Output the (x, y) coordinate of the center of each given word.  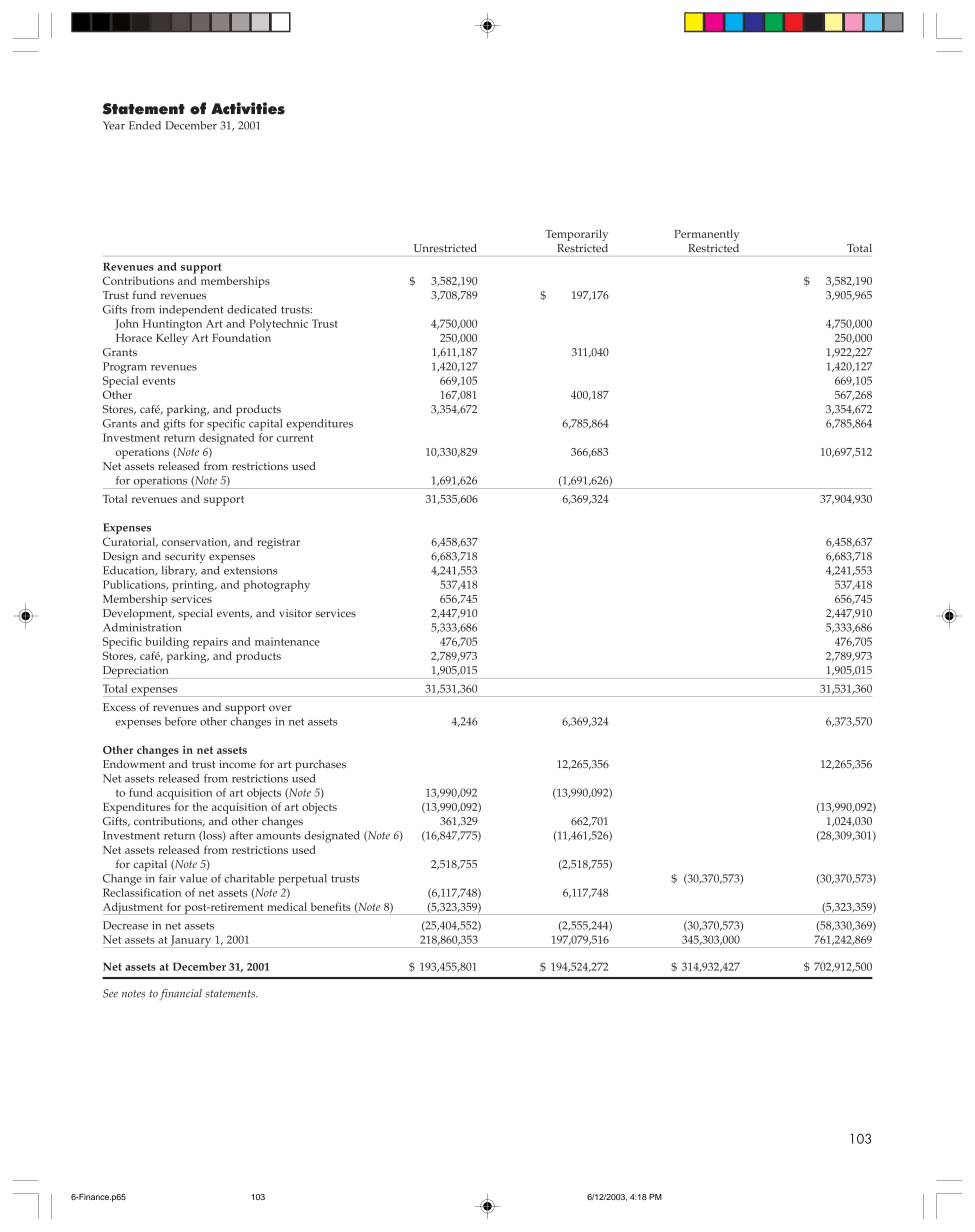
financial (181, 995)
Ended (145, 125)
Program (125, 368)
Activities (248, 108)
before (181, 721)
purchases (320, 765)
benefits (331, 906)
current (295, 438)
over (280, 708)
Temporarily (576, 235)
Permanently (707, 235)
